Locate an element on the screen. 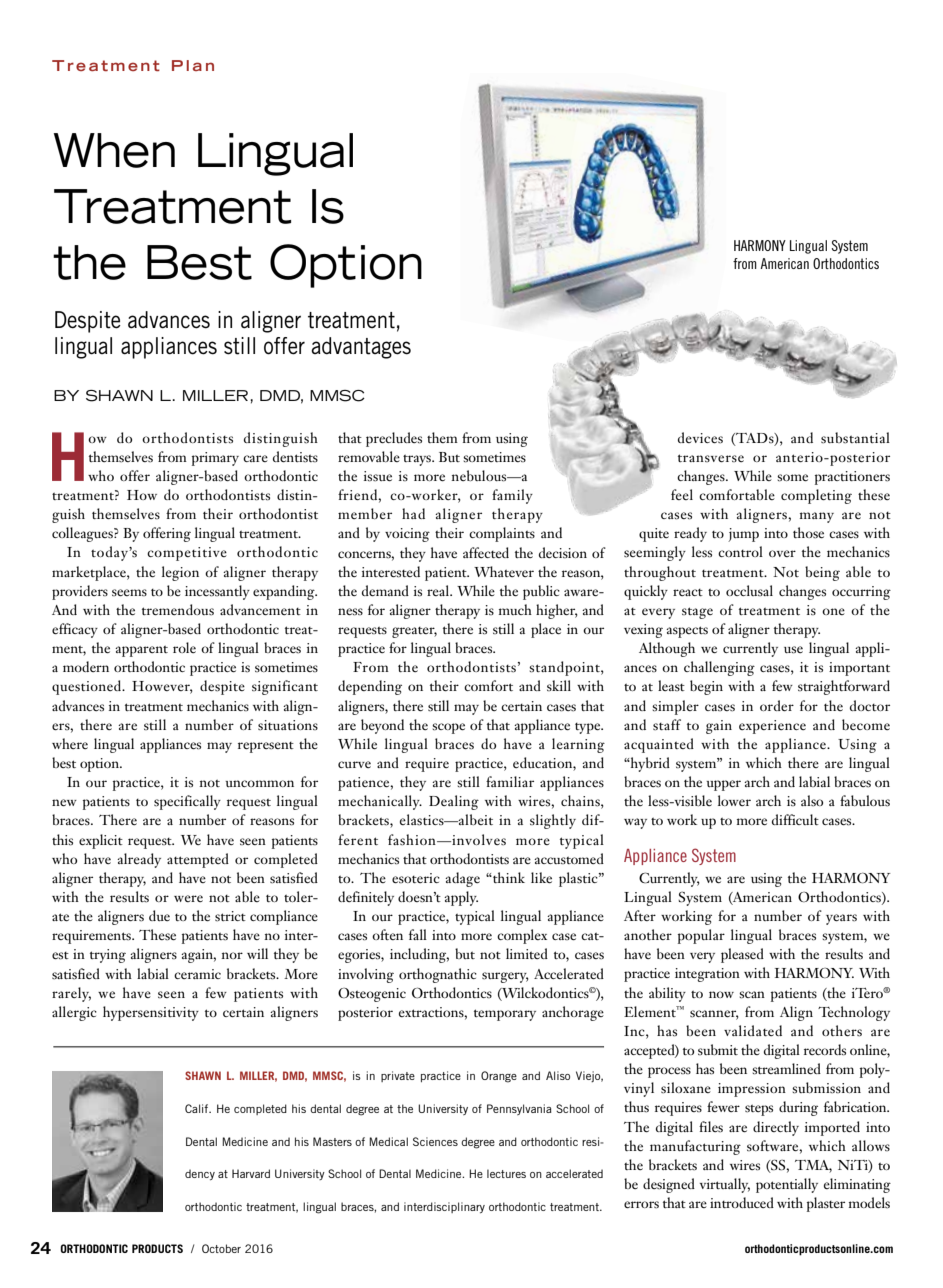  Plan is located at coordinates (193, 65).
